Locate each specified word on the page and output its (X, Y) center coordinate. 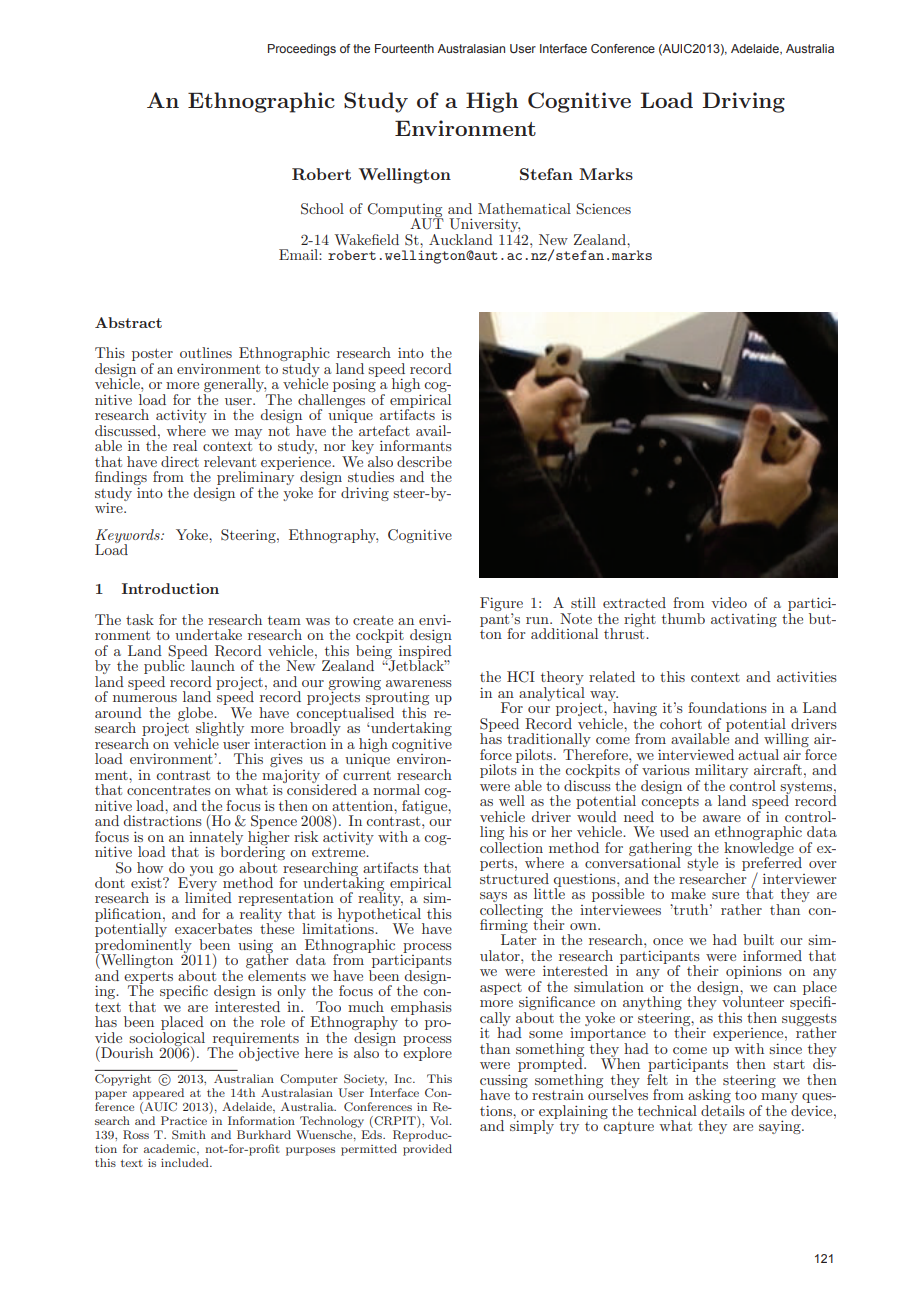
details (723, 1110)
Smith (189, 1135)
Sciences (603, 209)
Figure (501, 605)
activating (744, 620)
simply (533, 1126)
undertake (208, 634)
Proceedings (302, 50)
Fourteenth (404, 48)
